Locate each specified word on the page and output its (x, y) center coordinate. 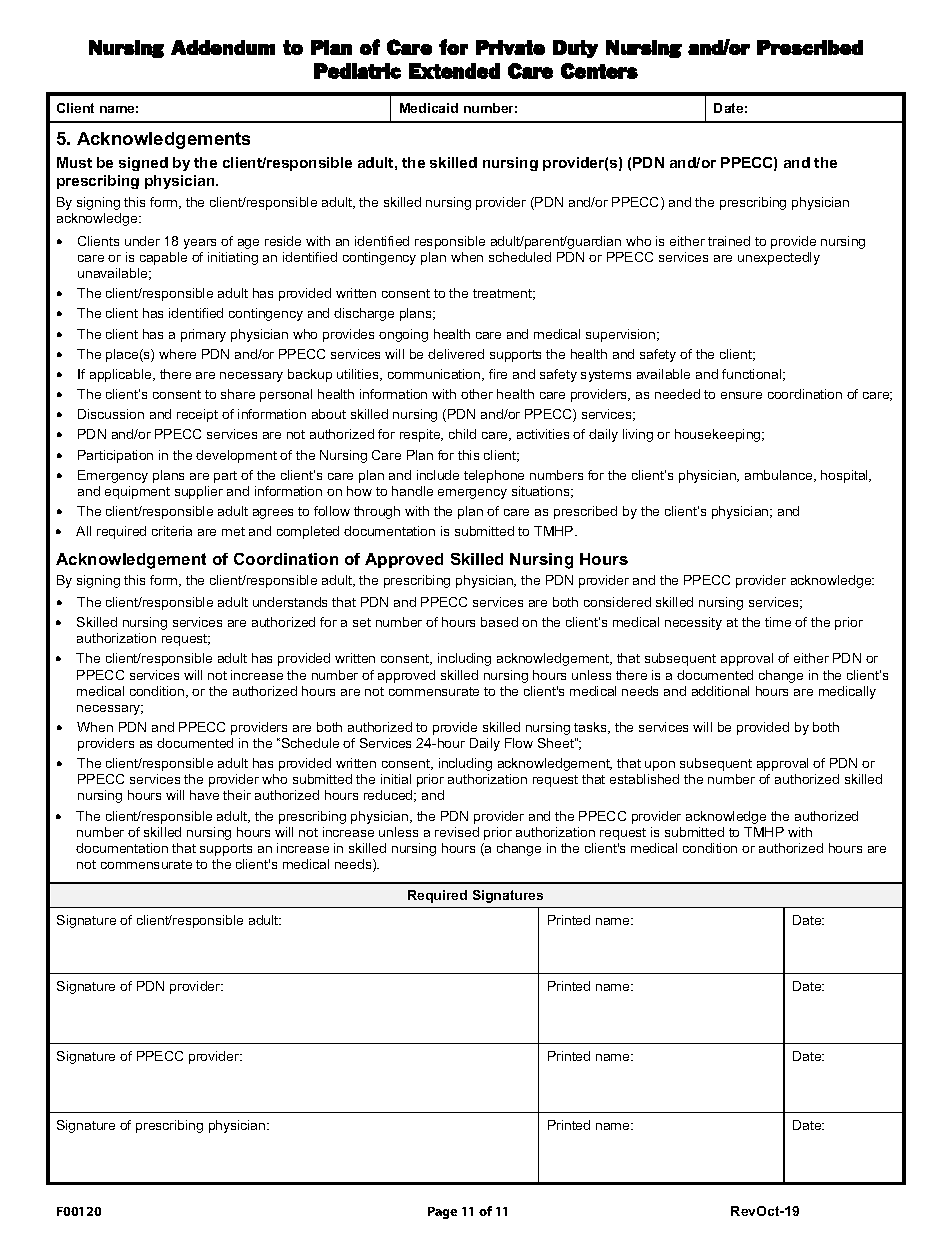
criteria (172, 531)
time (778, 622)
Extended (454, 71)
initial (396, 779)
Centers (599, 71)
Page (442, 1213)
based (499, 622)
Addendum (223, 47)
